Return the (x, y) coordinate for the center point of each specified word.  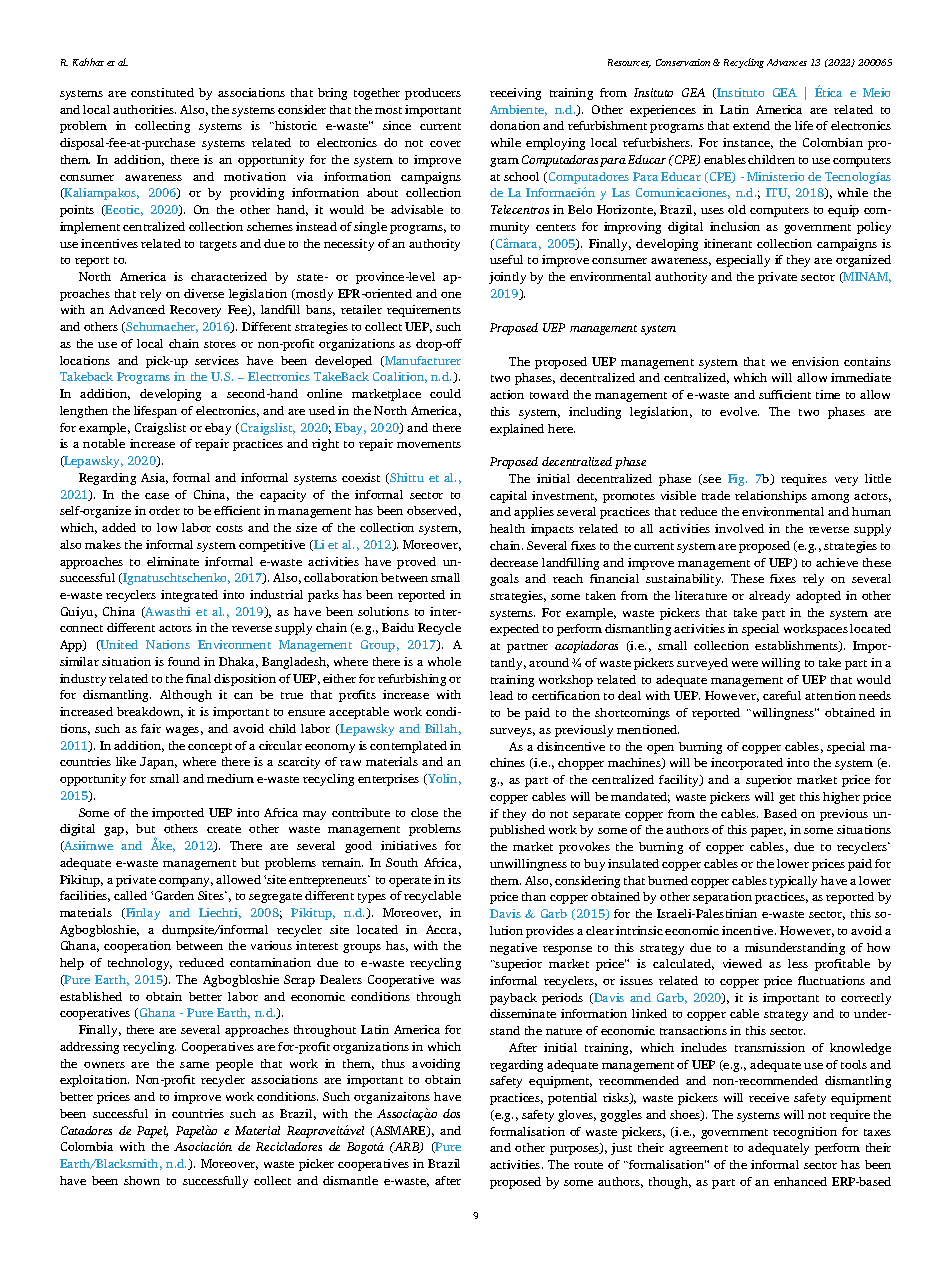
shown (142, 1180)
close (424, 812)
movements (429, 444)
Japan (158, 763)
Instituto (739, 93)
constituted (162, 92)
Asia (154, 478)
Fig (737, 480)
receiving (515, 94)
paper (768, 832)
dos (451, 1113)
